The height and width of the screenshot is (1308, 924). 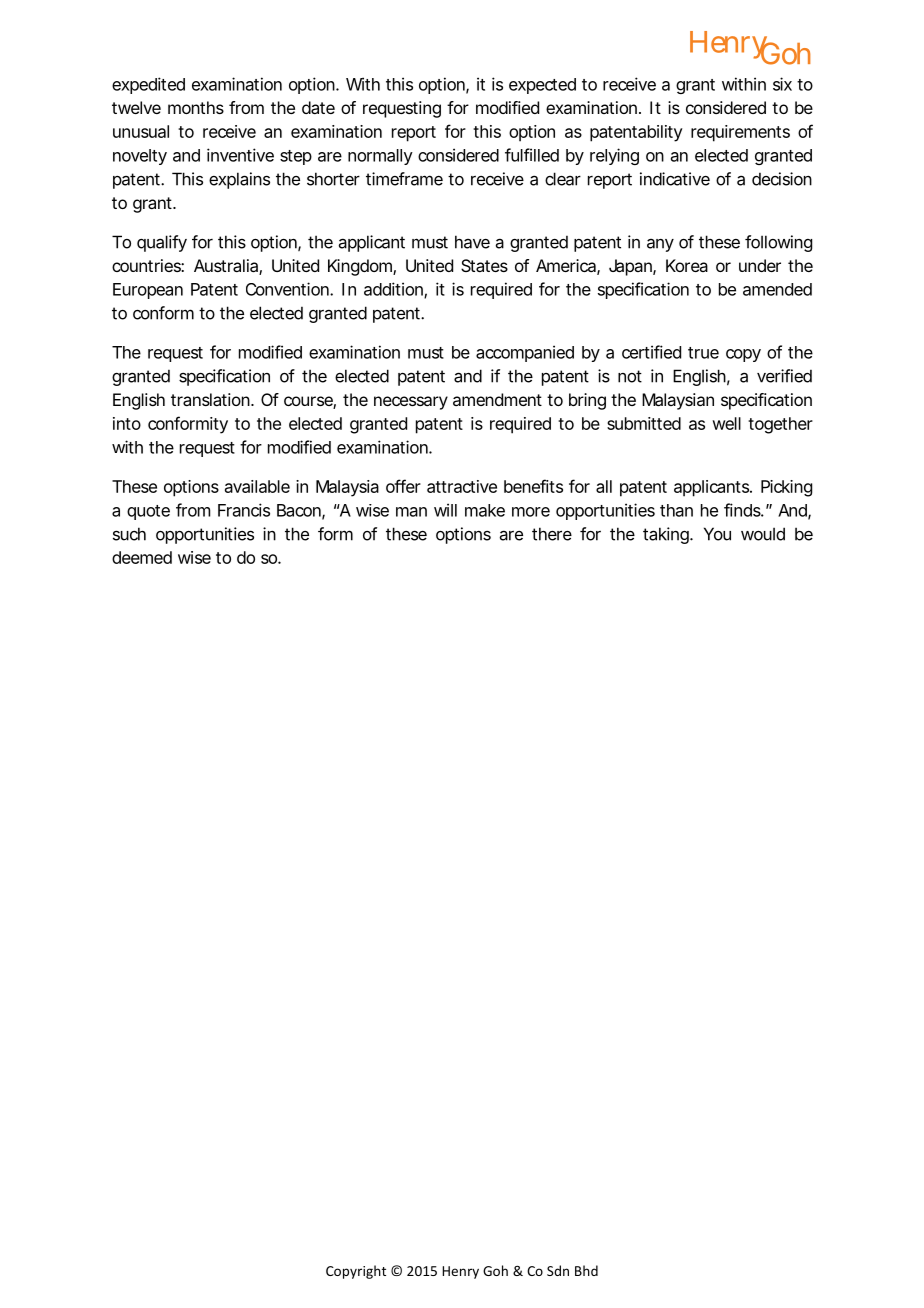 What do you see at coordinates (558, 1270) in the screenshot?
I see `Sdn` at bounding box center [558, 1270].
